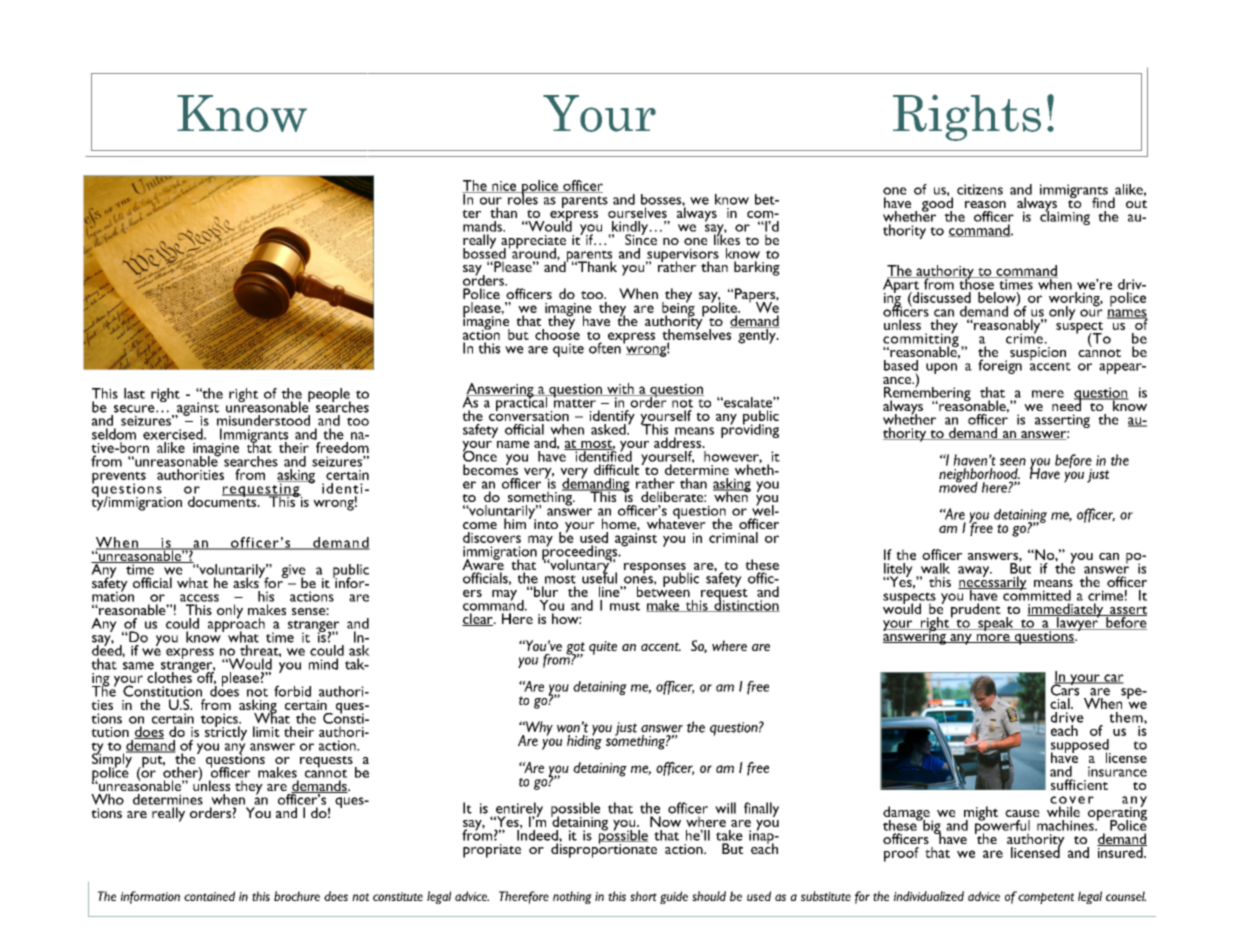  Describe the element at coordinates (209, 896) in the screenshot. I see `contained` at that location.
